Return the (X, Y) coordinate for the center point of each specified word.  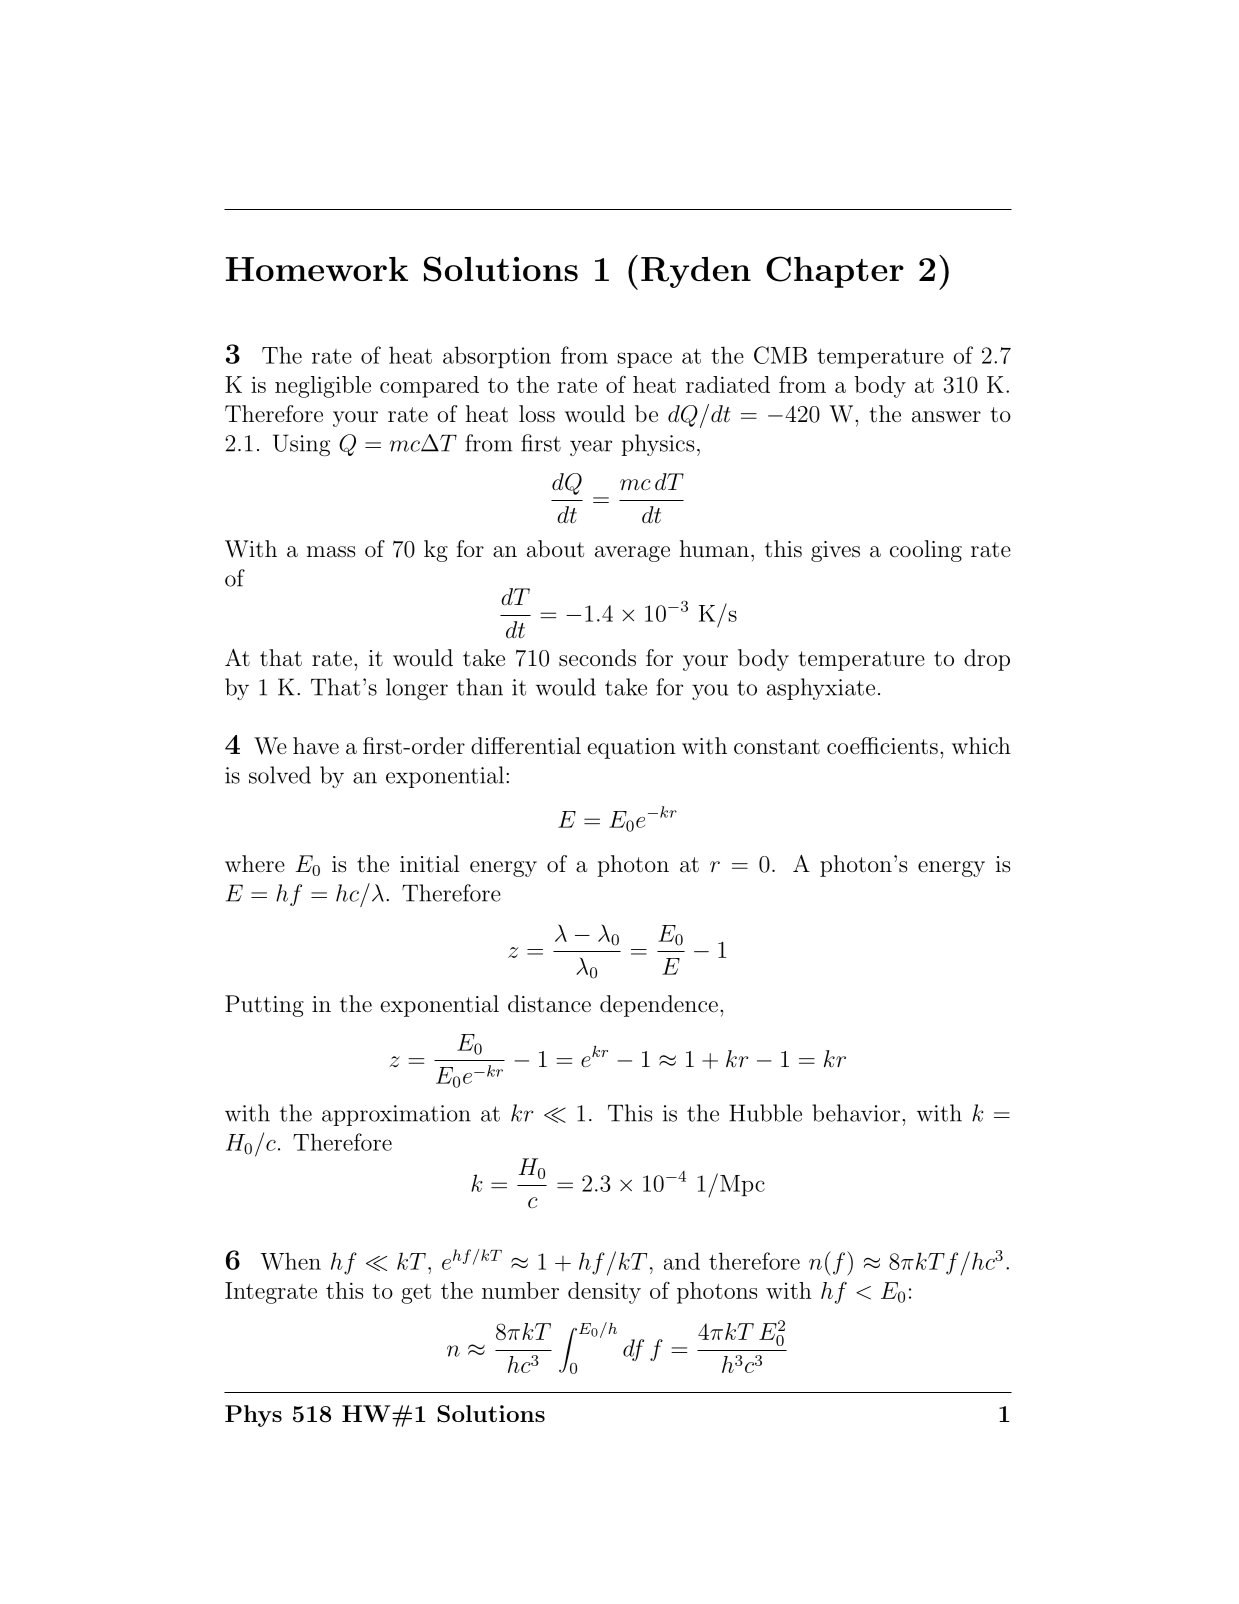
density (604, 1293)
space (644, 360)
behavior (856, 1113)
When (290, 1261)
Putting (264, 1006)
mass (331, 552)
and (682, 1261)
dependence (659, 1006)
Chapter (835, 272)
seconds (597, 658)
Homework (317, 269)
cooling (926, 551)
